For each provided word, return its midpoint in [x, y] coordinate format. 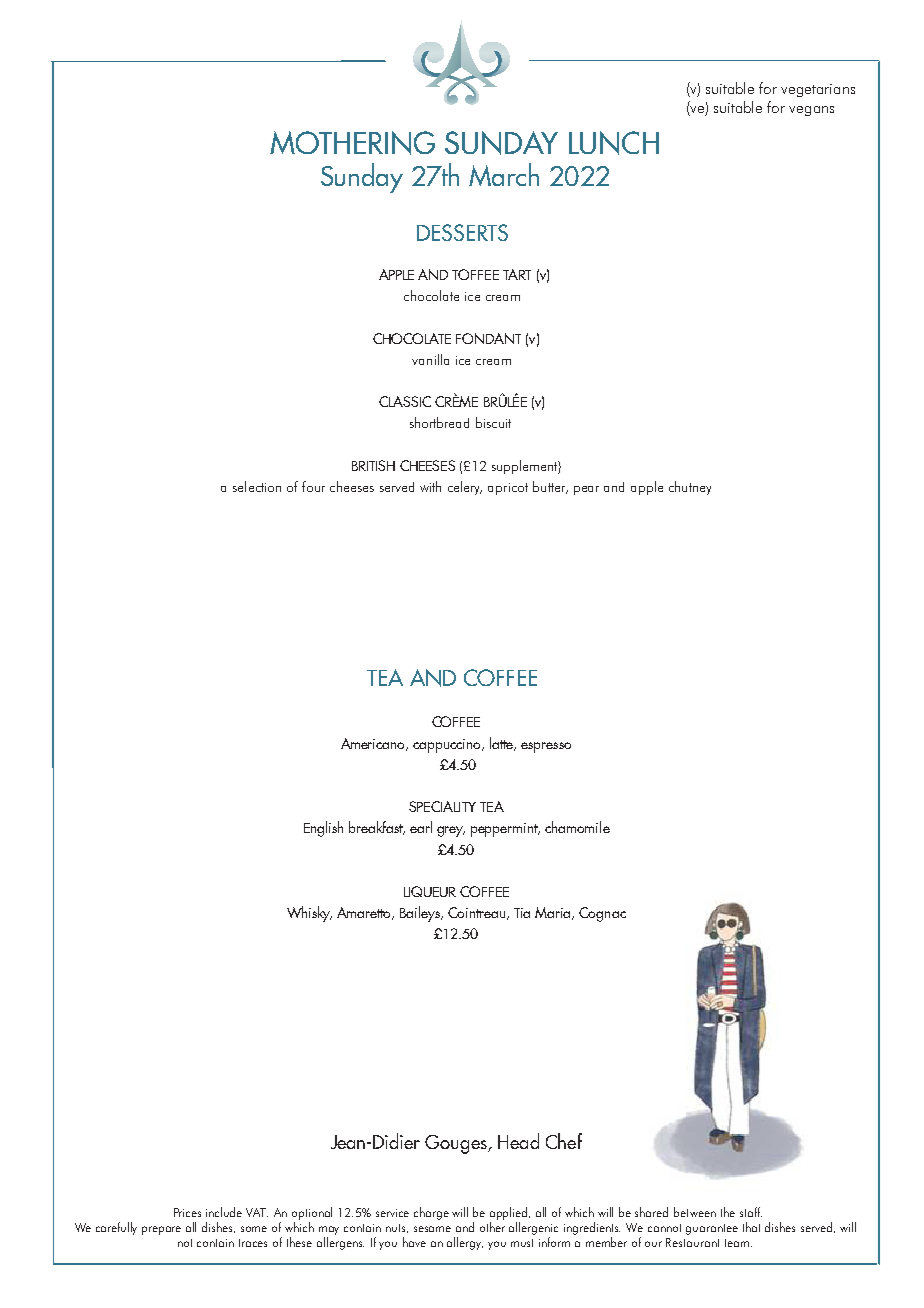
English [323, 829]
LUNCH [614, 143]
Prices [187, 1212]
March [504, 174]
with [430, 486]
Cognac [602, 914]
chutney [690, 488]
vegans [811, 111]
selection [257, 486]
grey [451, 831]
